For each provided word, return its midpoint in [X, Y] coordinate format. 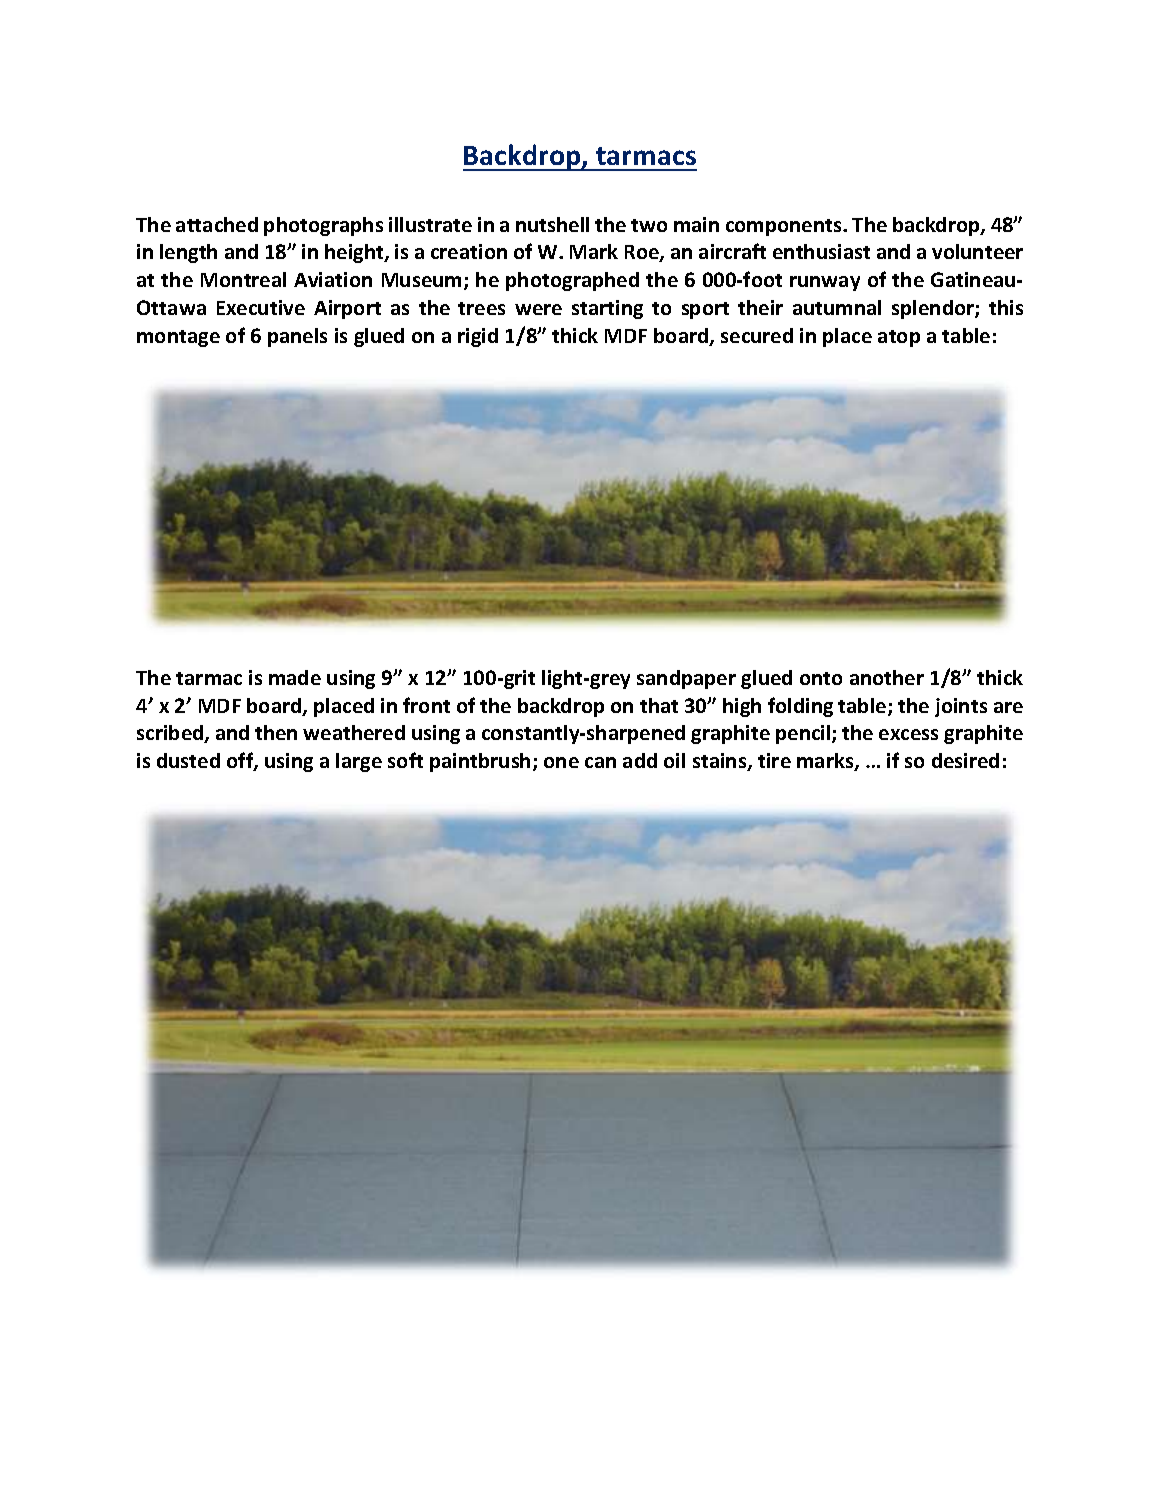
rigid [478, 337]
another [887, 677]
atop [899, 338]
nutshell [552, 224]
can [600, 762]
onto [821, 678]
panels [297, 337]
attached [217, 224]
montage [178, 338]
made [295, 677]
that [659, 705]
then [276, 732]
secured [757, 335]
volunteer [977, 251]
